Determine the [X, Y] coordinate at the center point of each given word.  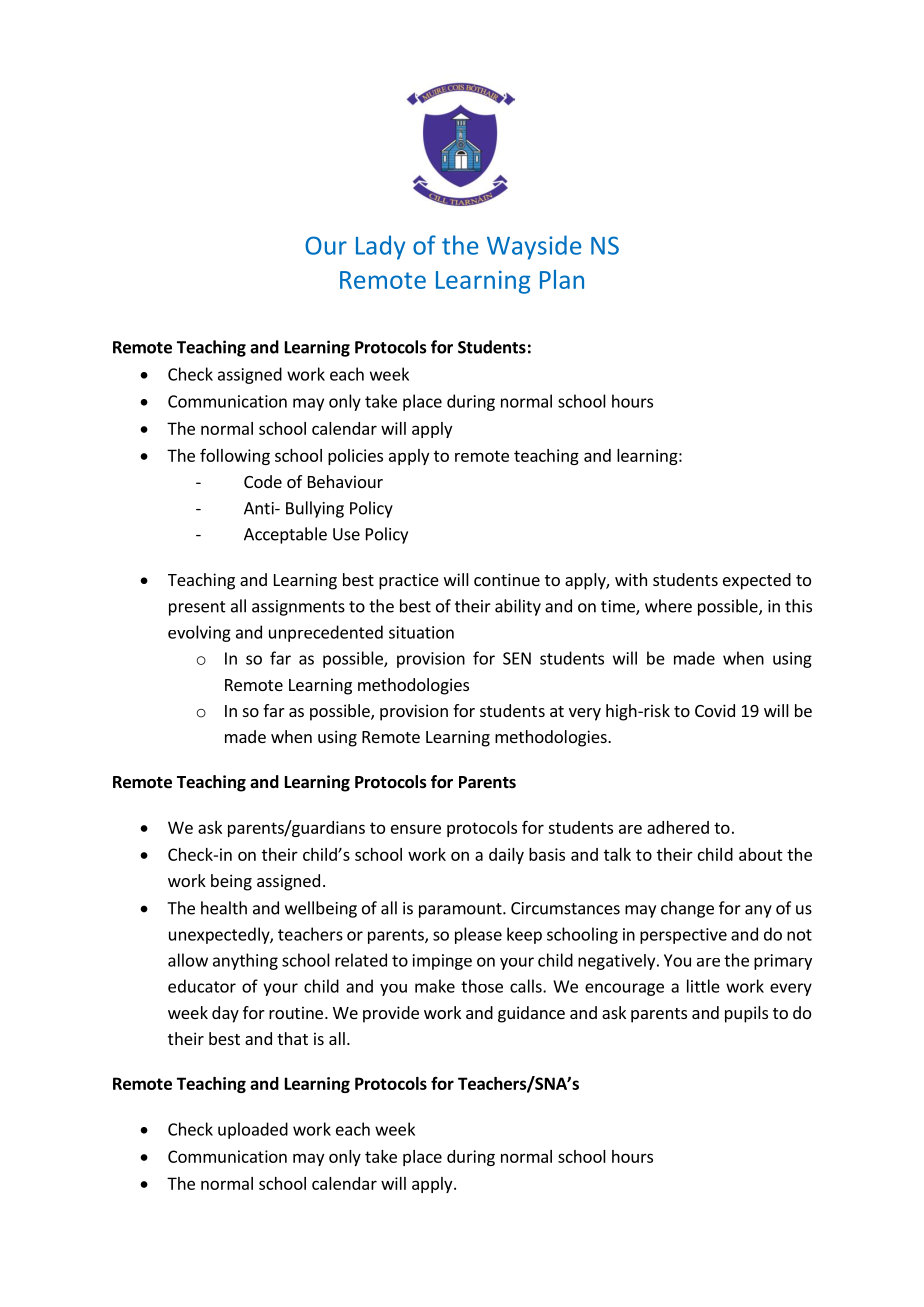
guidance [531, 1014]
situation [421, 632]
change [687, 909]
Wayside [534, 247]
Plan [562, 279]
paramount [461, 910]
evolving [199, 633]
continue [507, 579]
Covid [715, 710]
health [224, 908]
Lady [380, 247]
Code [263, 481]
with [631, 579]
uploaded [253, 1130]
